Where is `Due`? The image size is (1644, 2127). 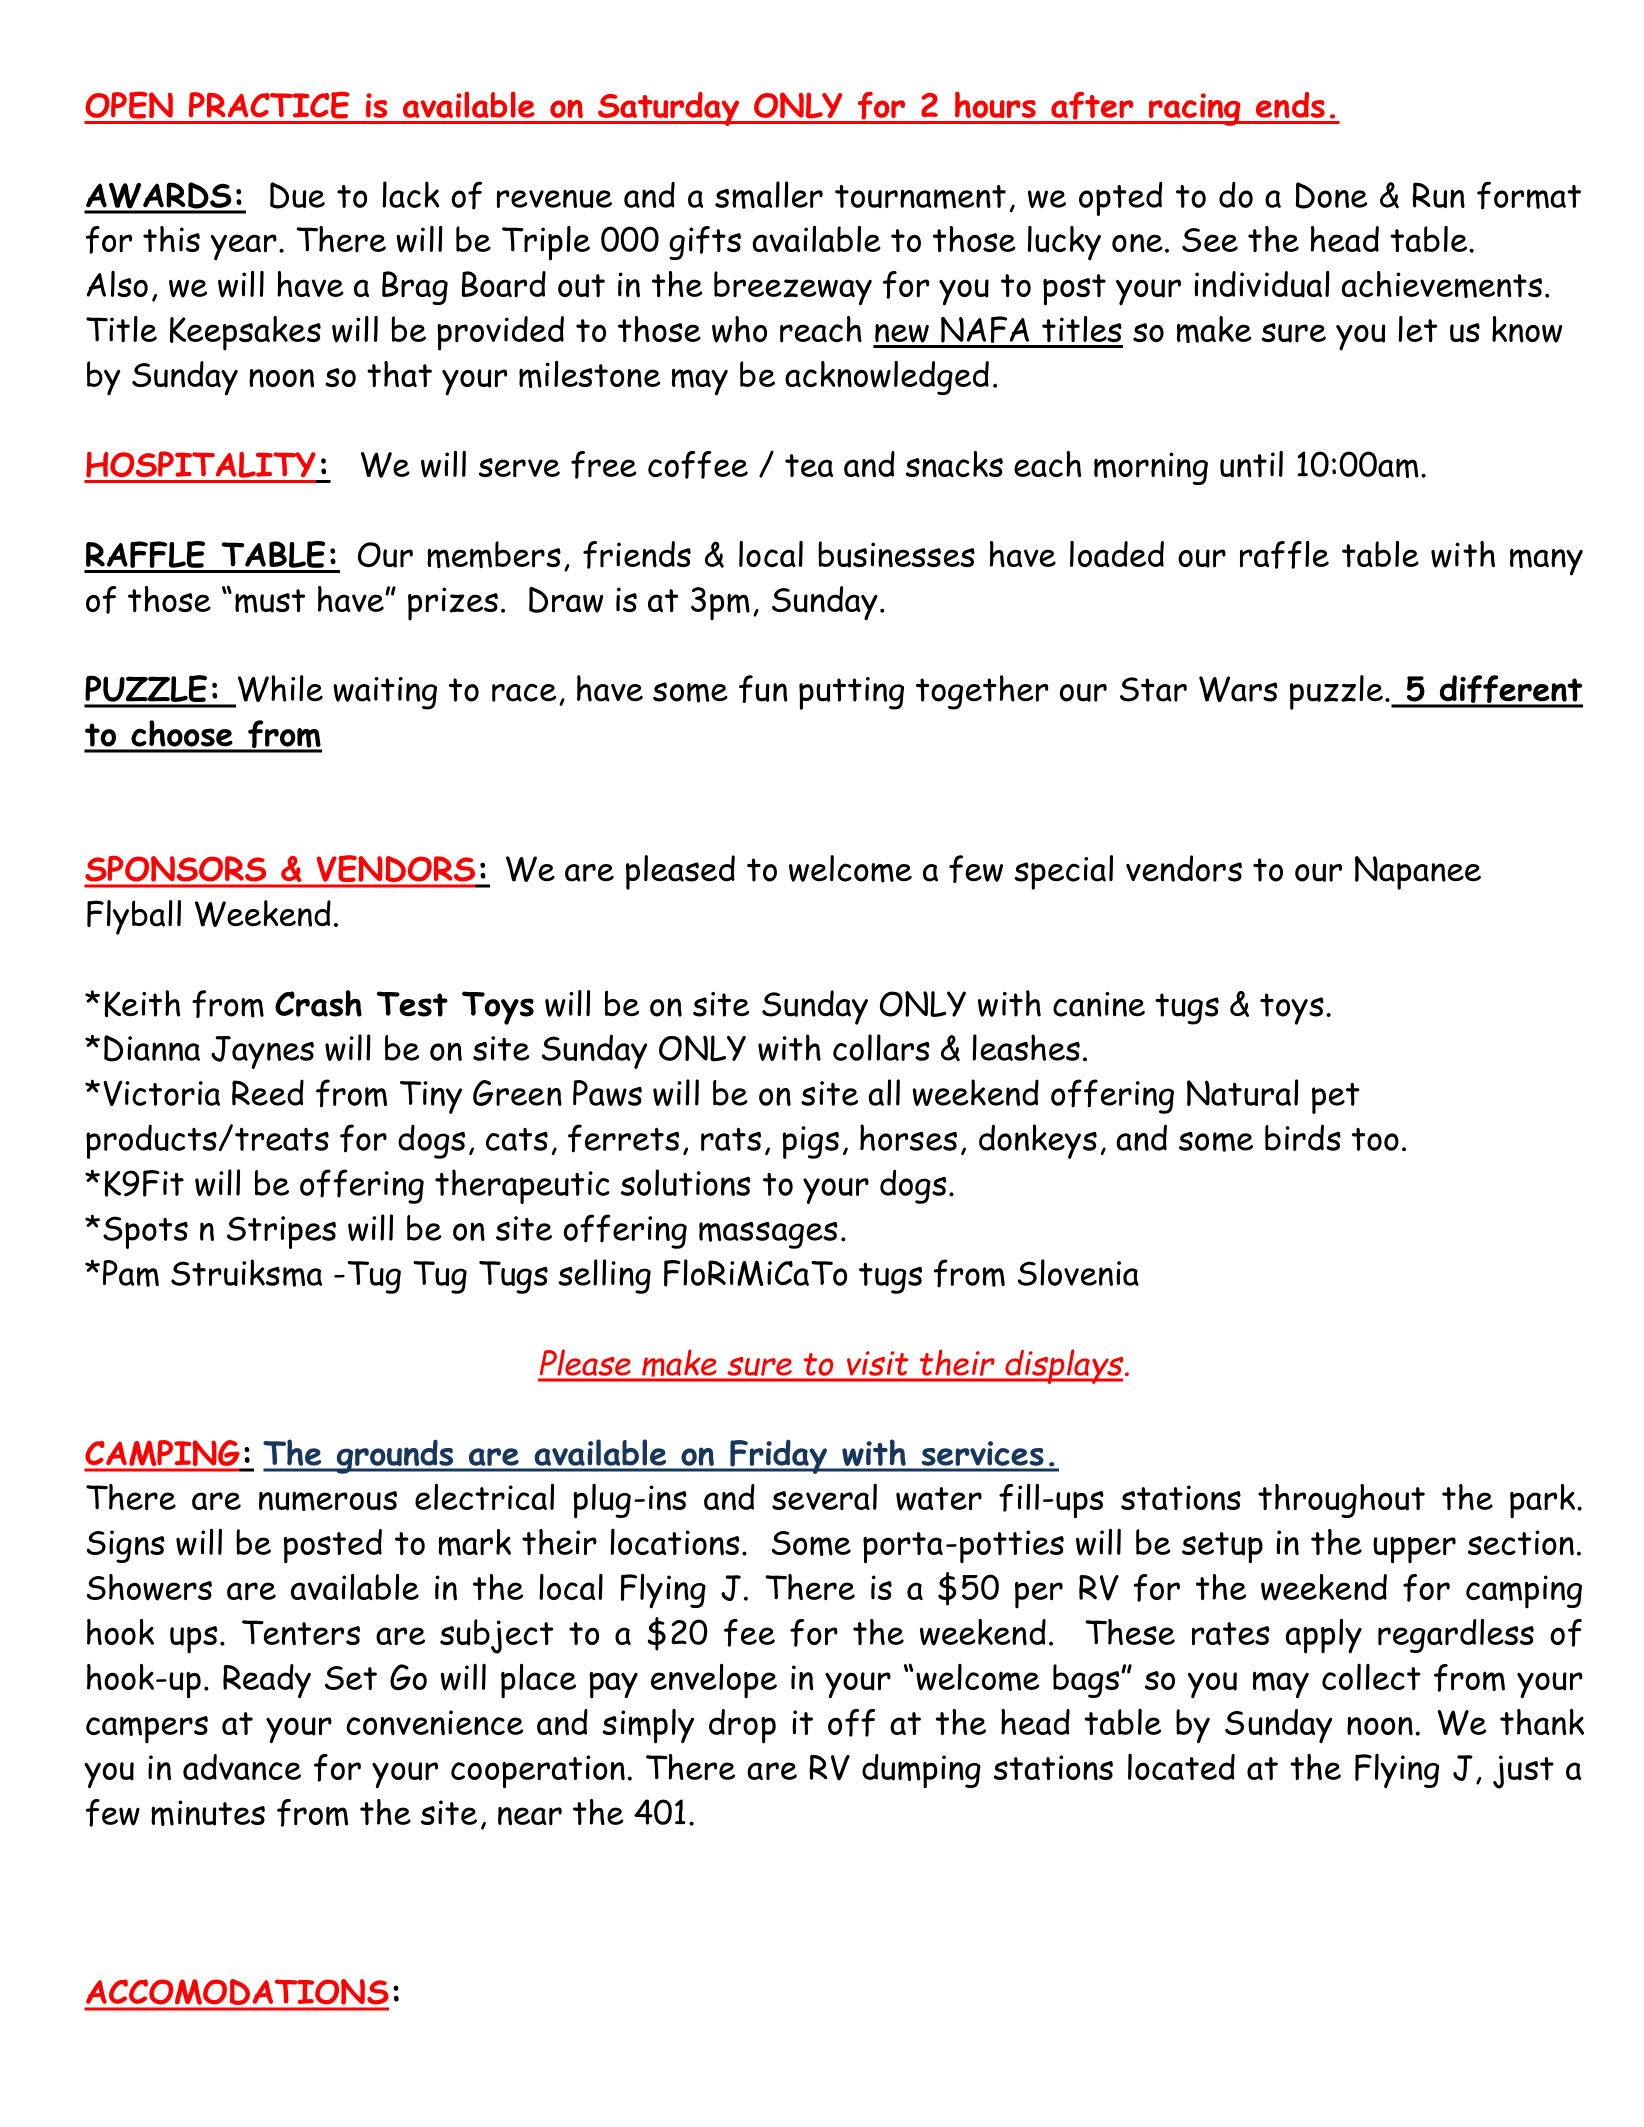
Due is located at coordinates (297, 195).
